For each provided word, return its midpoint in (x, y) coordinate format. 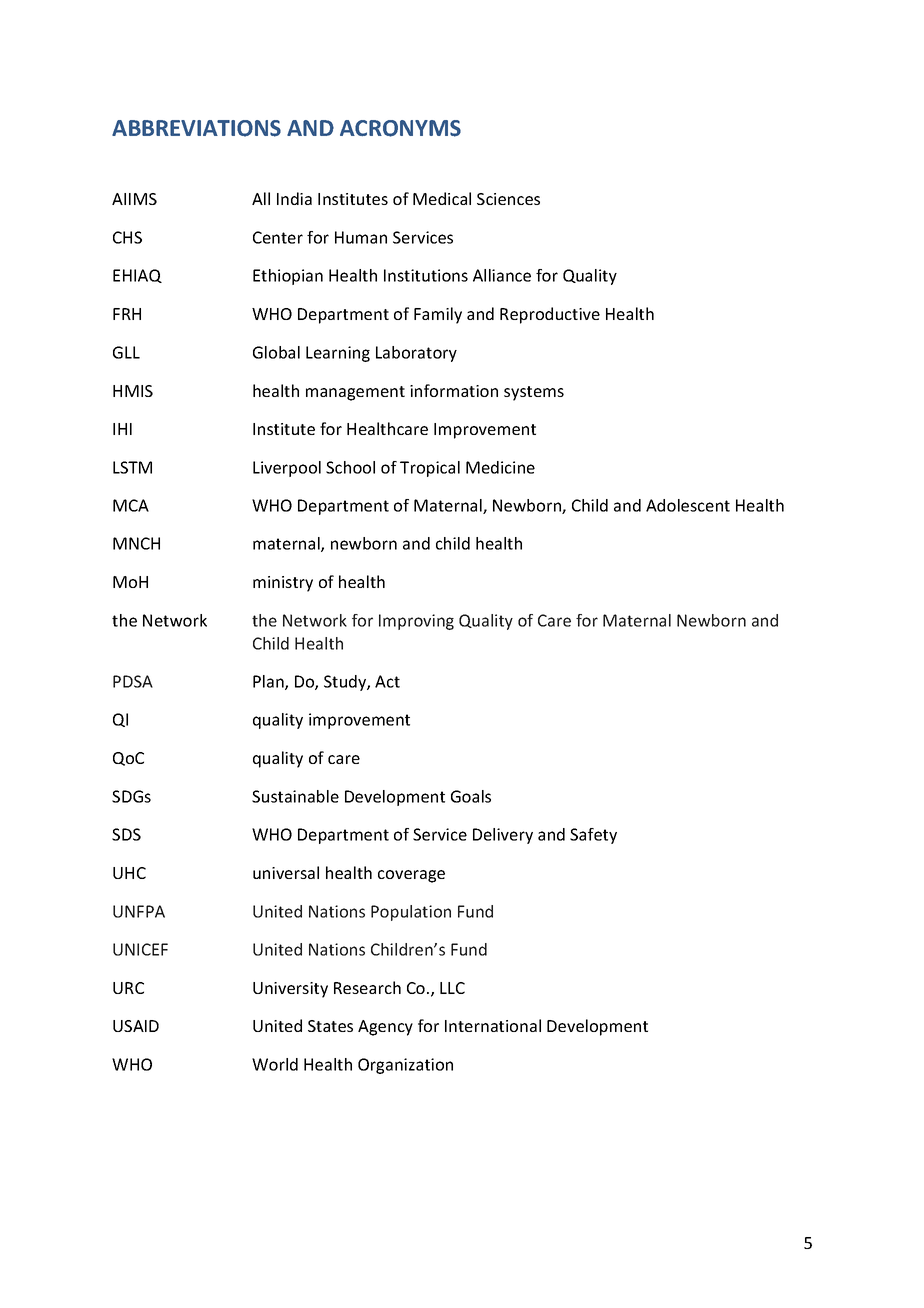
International (493, 1025)
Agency (385, 1028)
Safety (593, 836)
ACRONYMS (400, 128)
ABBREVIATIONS (196, 128)
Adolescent (688, 505)
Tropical (430, 469)
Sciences (508, 199)
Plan (269, 682)
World (275, 1064)
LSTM (132, 467)
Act (387, 681)
